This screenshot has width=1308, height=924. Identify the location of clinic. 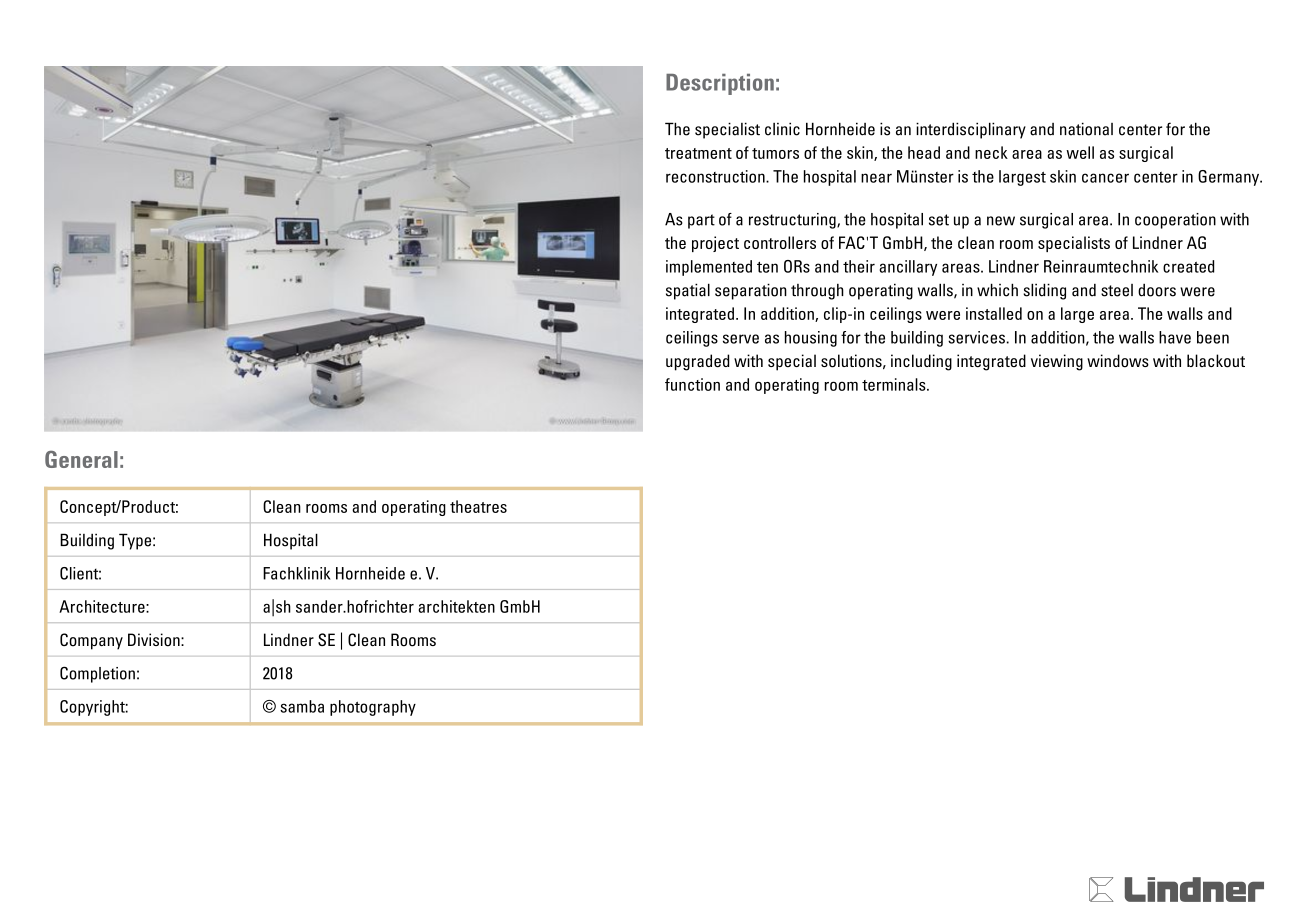
(782, 129).
